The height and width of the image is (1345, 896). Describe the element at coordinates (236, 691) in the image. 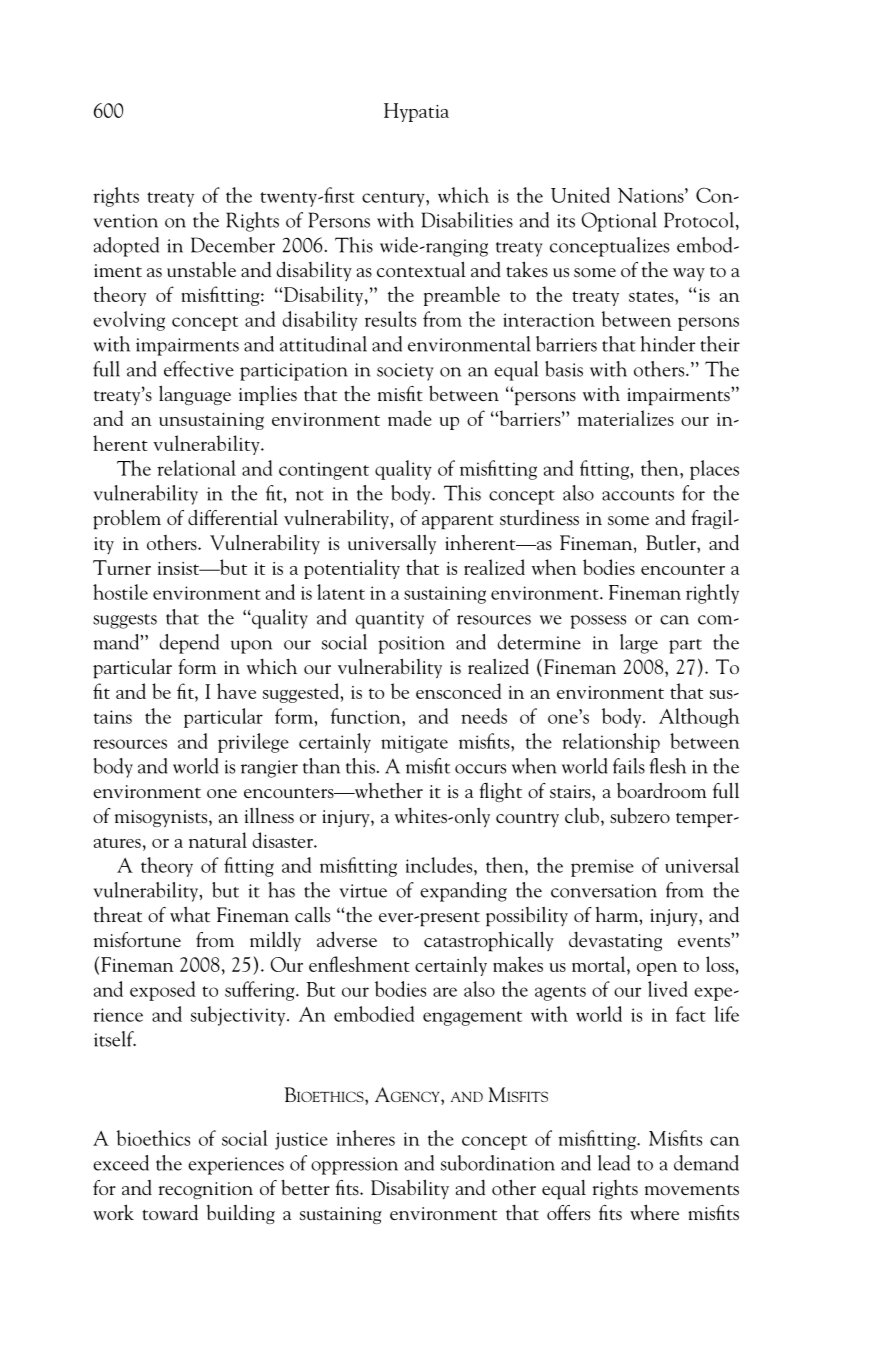

I see `have` at that location.
